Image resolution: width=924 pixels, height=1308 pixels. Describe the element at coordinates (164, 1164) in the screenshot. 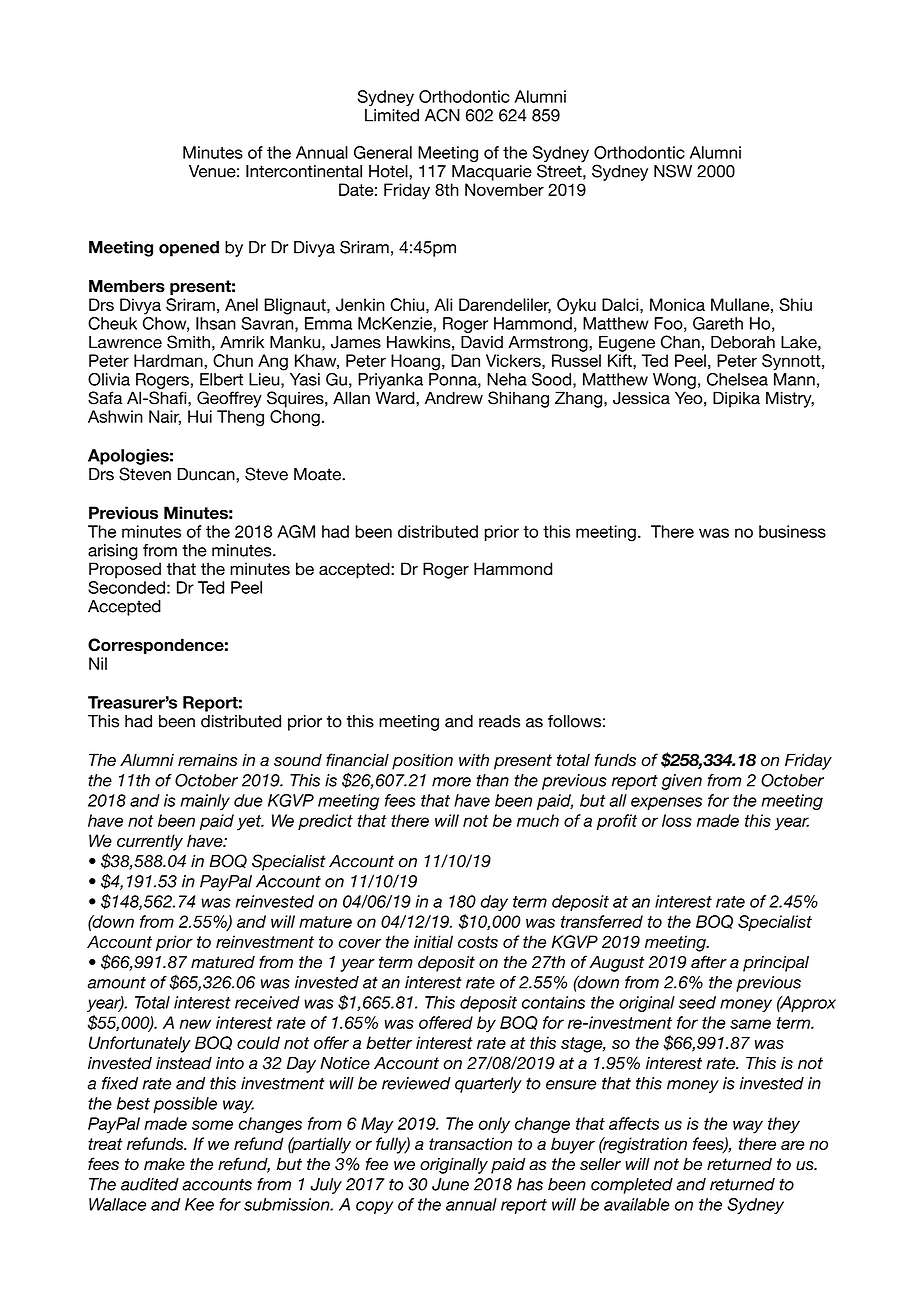

I see `make` at that location.
